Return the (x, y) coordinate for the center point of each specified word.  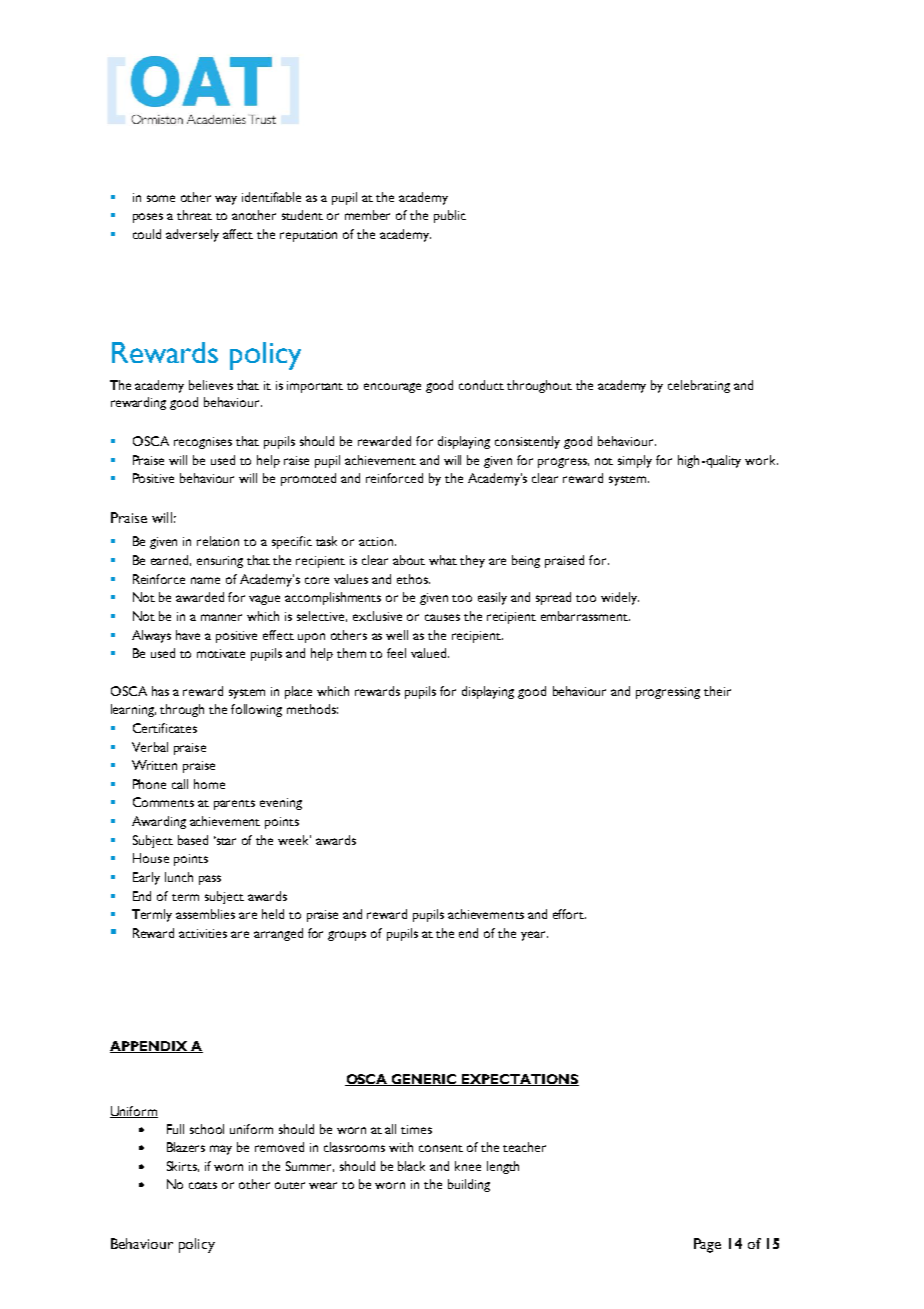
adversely (192, 235)
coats (203, 1185)
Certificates (165, 728)
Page (707, 1245)
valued (430, 653)
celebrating (699, 386)
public (450, 216)
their (717, 691)
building (469, 1185)
